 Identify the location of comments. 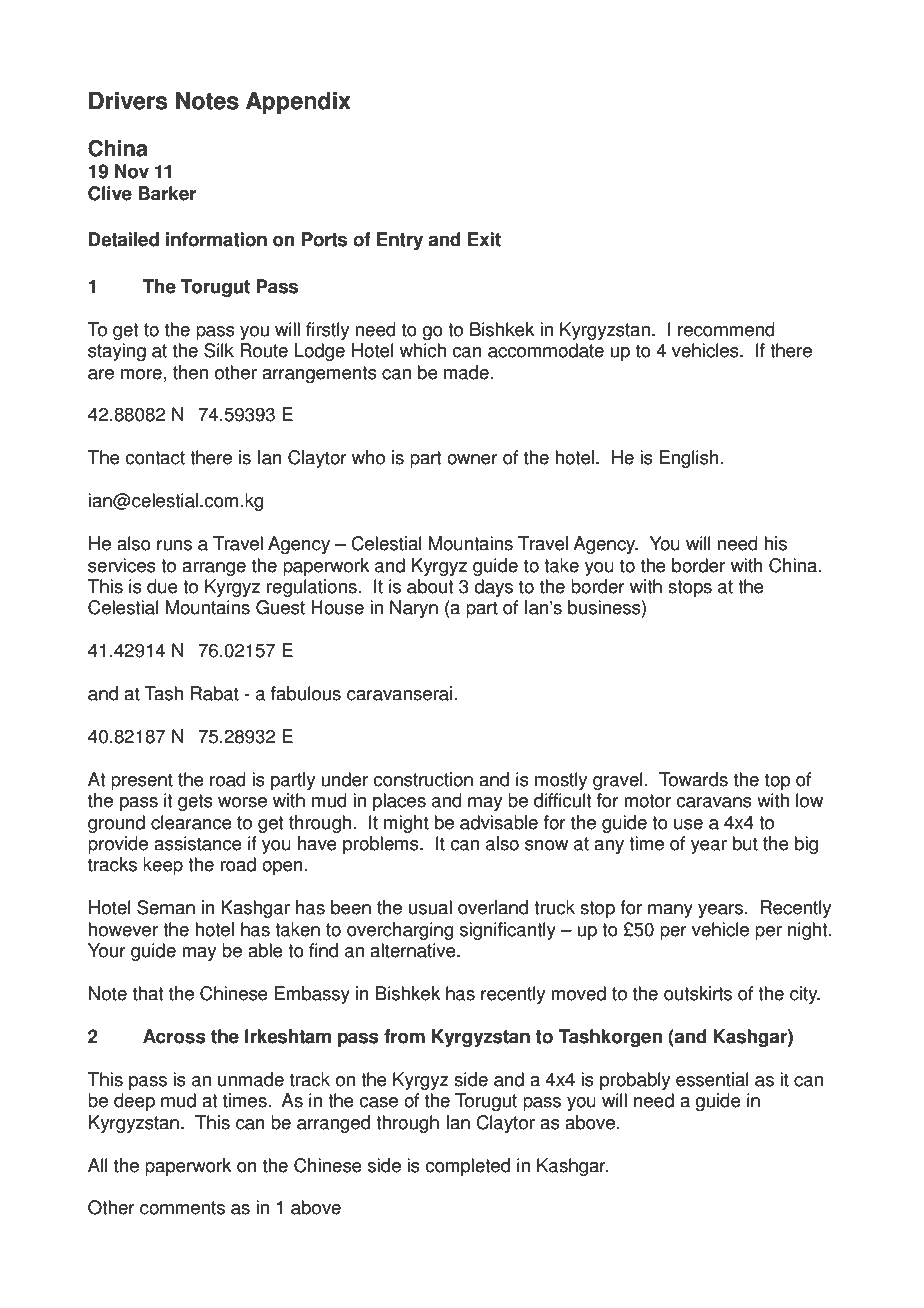
(182, 1208).
